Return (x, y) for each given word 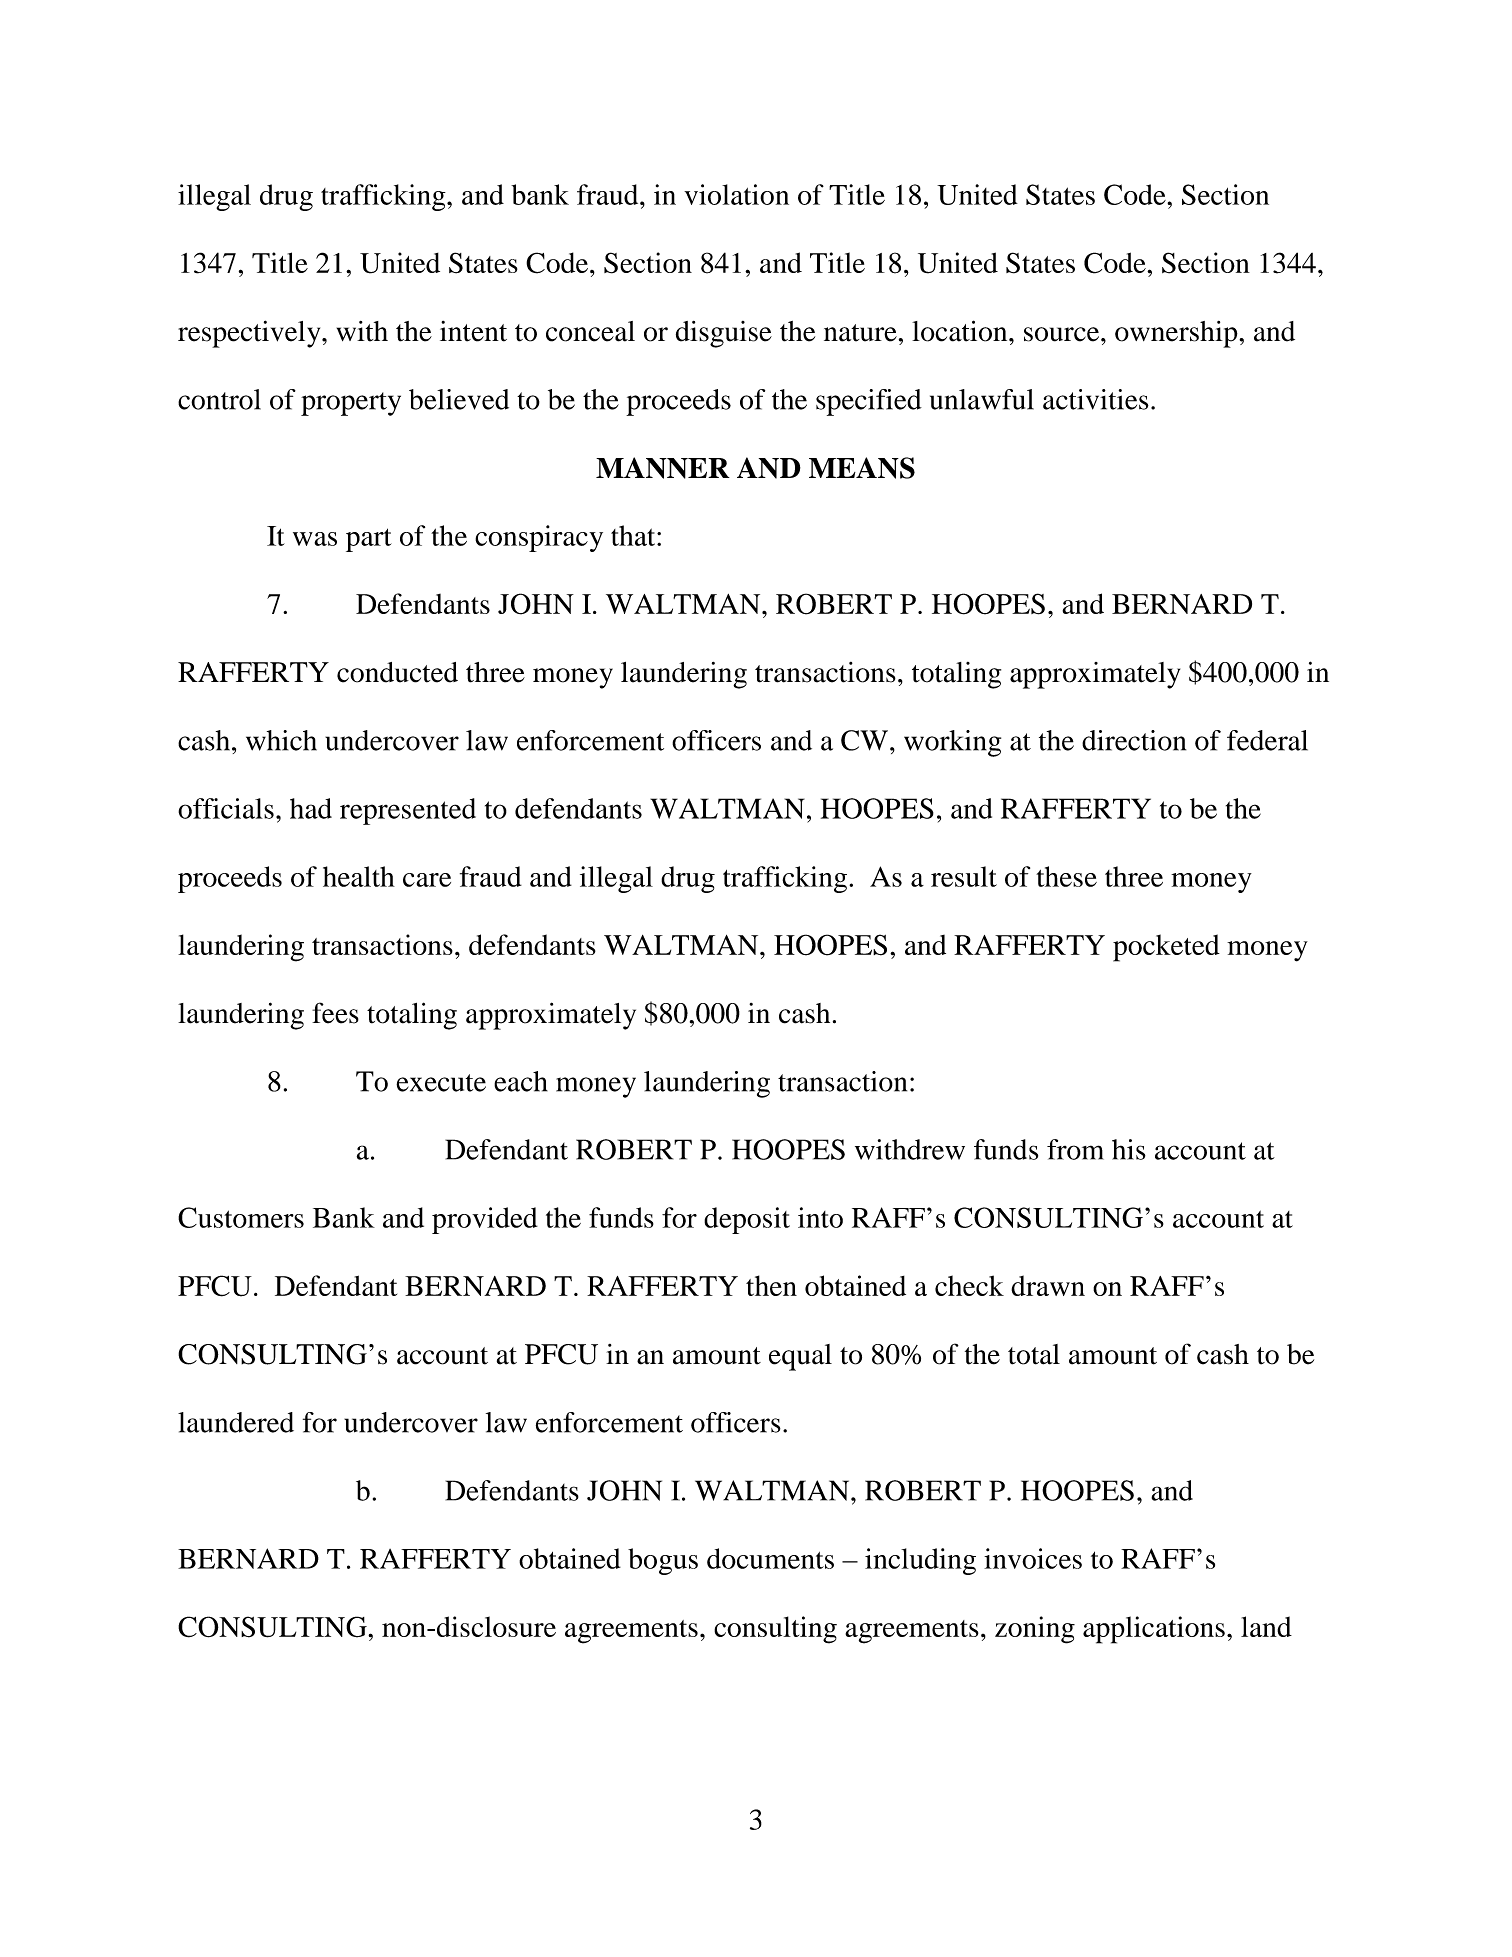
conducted (397, 672)
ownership (1177, 334)
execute (441, 1083)
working (952, 743)
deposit (747, 1220)
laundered (236, 1422)
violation (736, 194)
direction (1134, 740)
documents (770, 1558)
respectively (250, 334)
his (1129, 1149)
